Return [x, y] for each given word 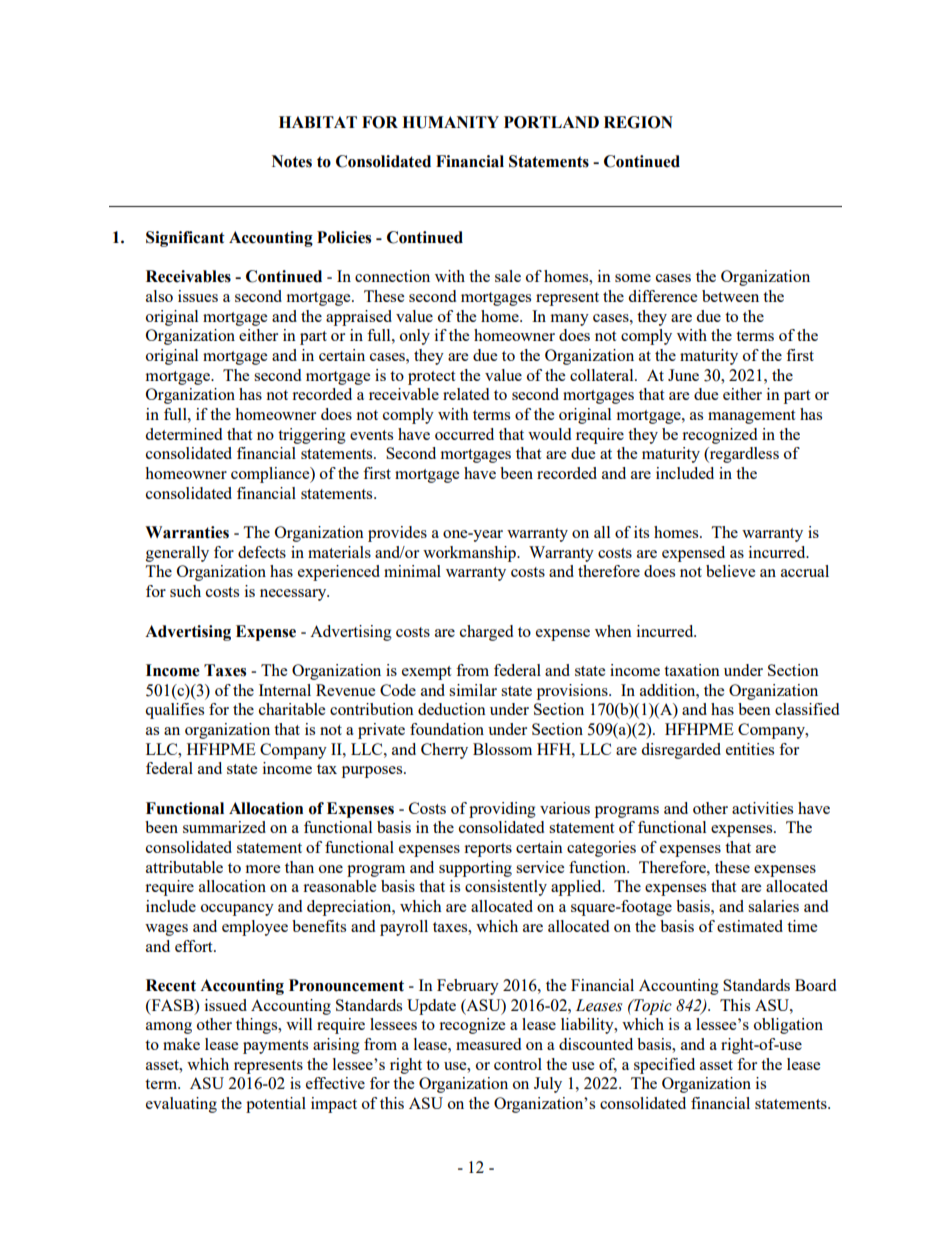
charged [486, 633]
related [466, 394]
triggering [312, 436]
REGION [638, 122]
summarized [224, 827]
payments [275, 1047]
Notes [292, 161]
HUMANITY [450, 122]
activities [762, 808]
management [751, 417]
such [185, 591]
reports [488, 850]
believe [730, 571]
